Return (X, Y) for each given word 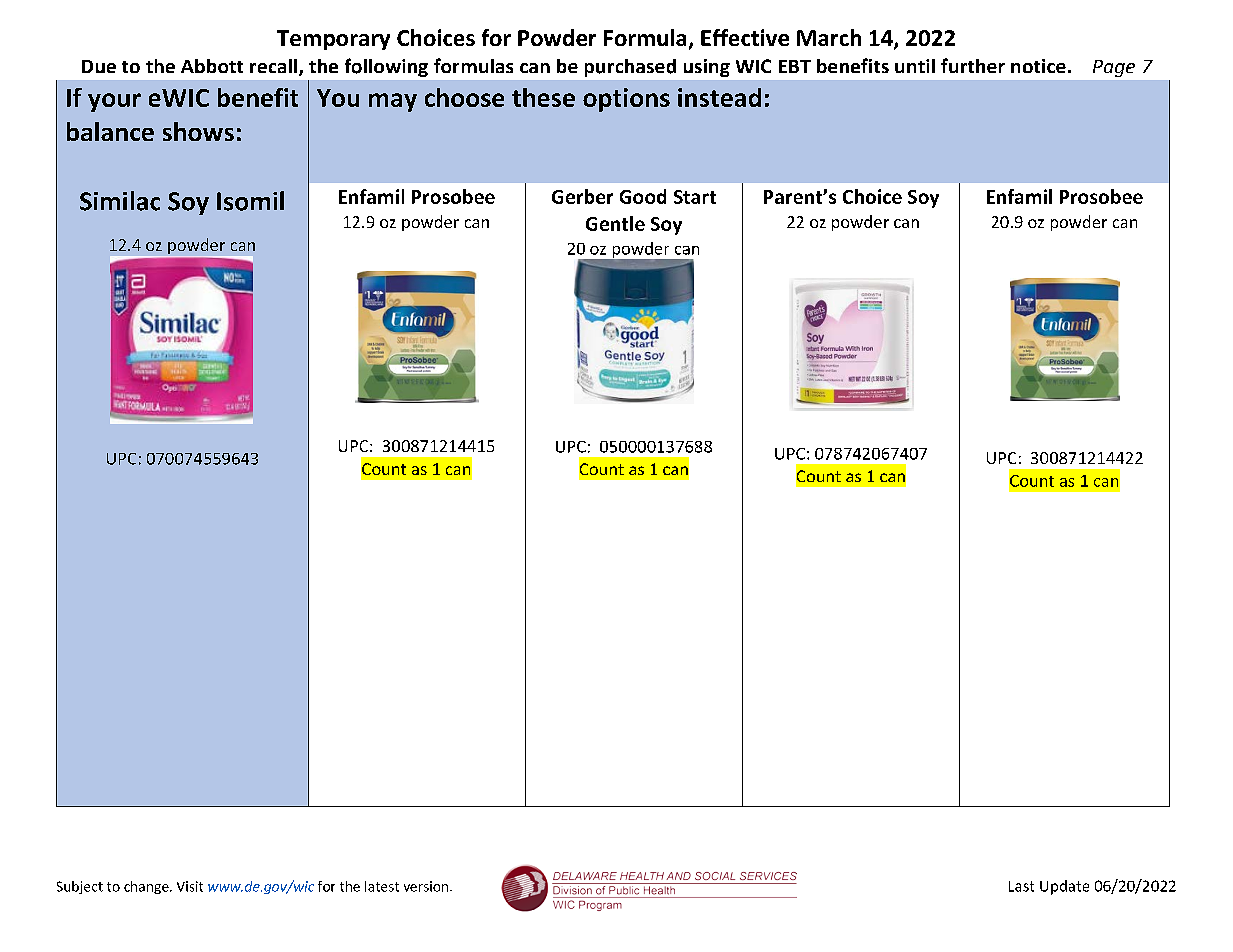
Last (1021, 886)
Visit (190, 886)
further (973, 65)
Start (695, 197)
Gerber (582, 196)
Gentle (615, 223)
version (426, 886)
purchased (630, 68)
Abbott (212, 66)
